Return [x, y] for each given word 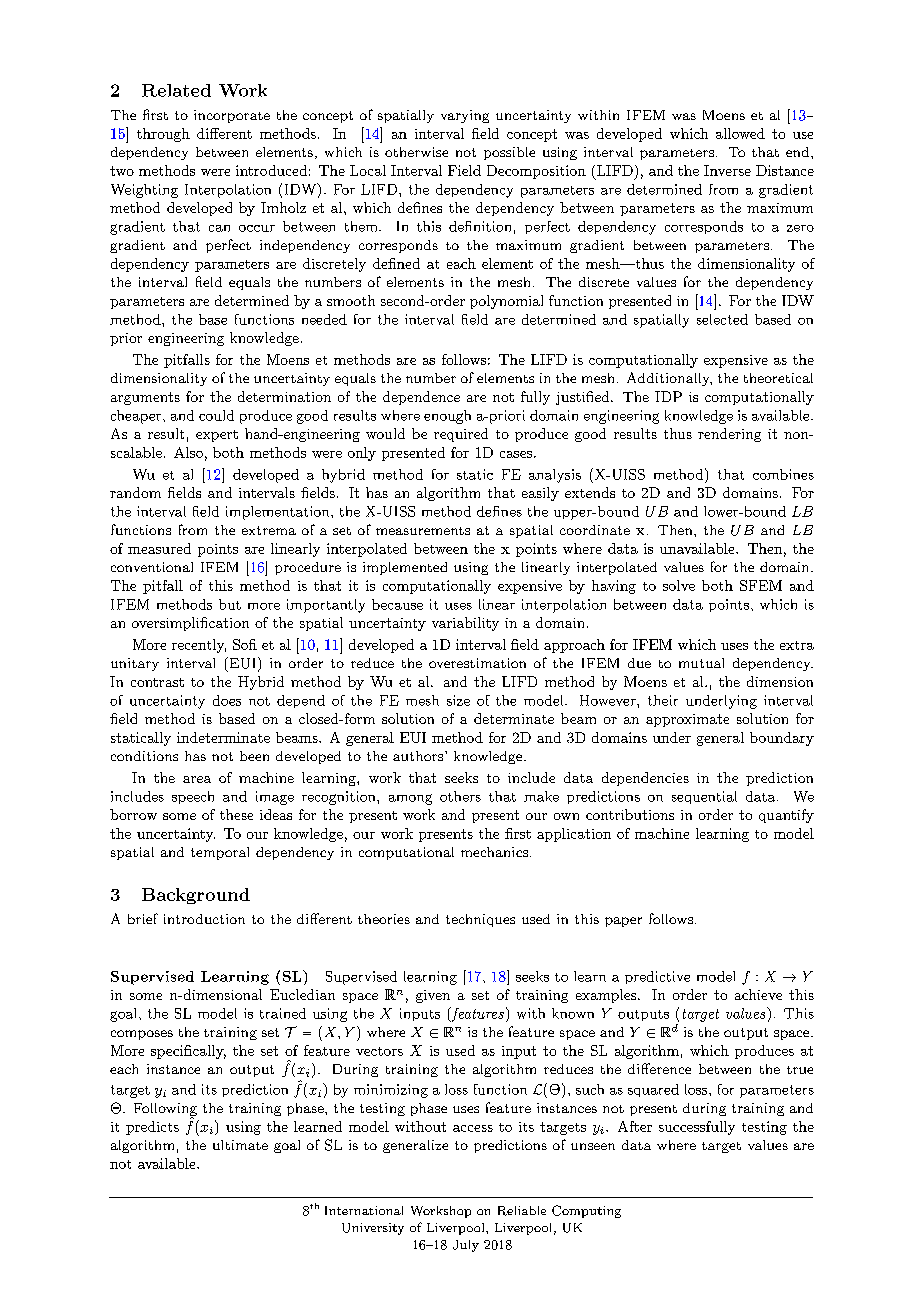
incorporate [232, 116]
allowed [740, 133]
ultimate [240, 1145]
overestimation [477, 663]
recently [199, 646]
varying [465, 116]
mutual [701, 663]
